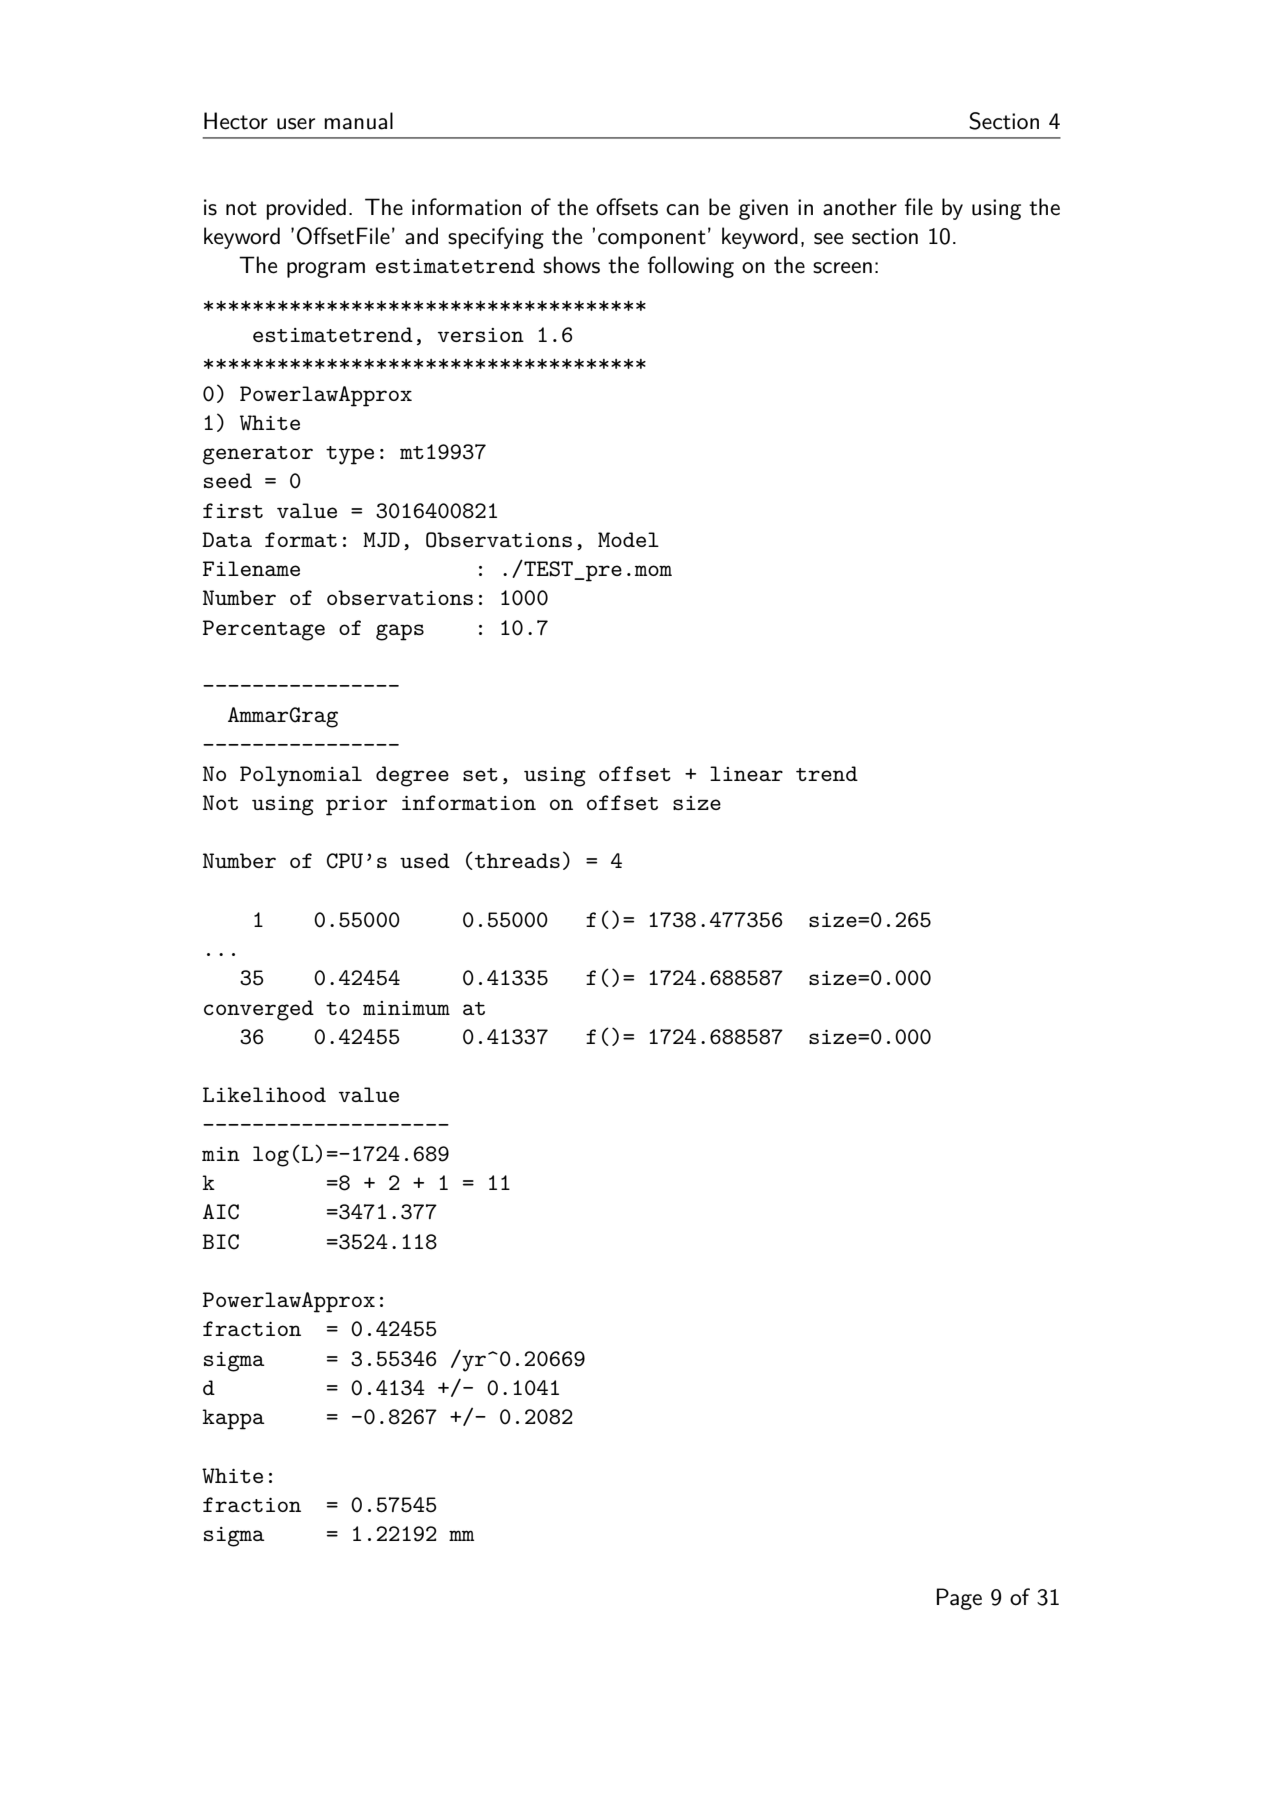 This document has height=1817, width=1284. Describe the element at coordinates (746, 773) in the document. I see `linear` at that location.
